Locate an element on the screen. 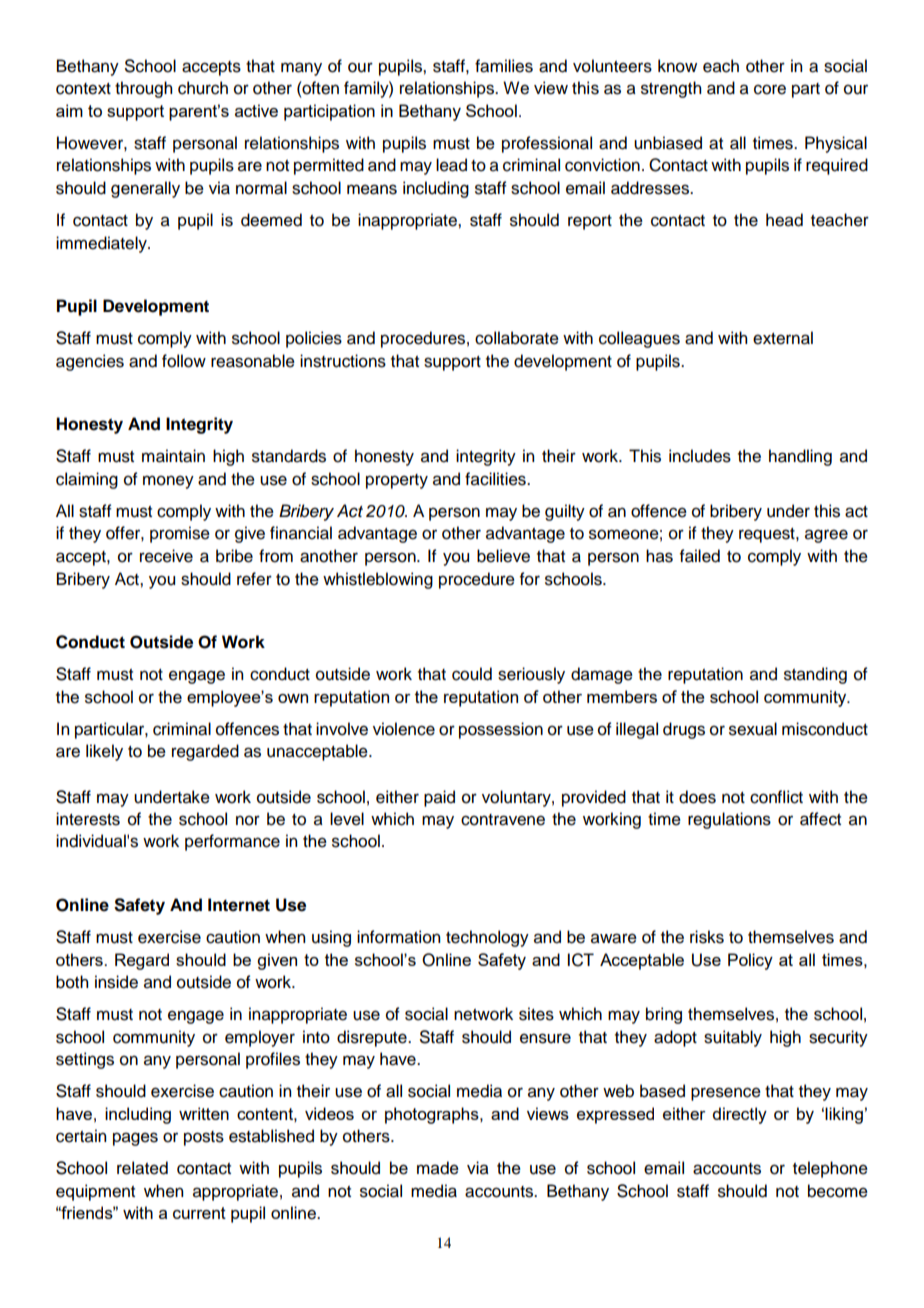 The width and height of the screenshot is (924, 1308). core is located at coordinates (770, 89).
